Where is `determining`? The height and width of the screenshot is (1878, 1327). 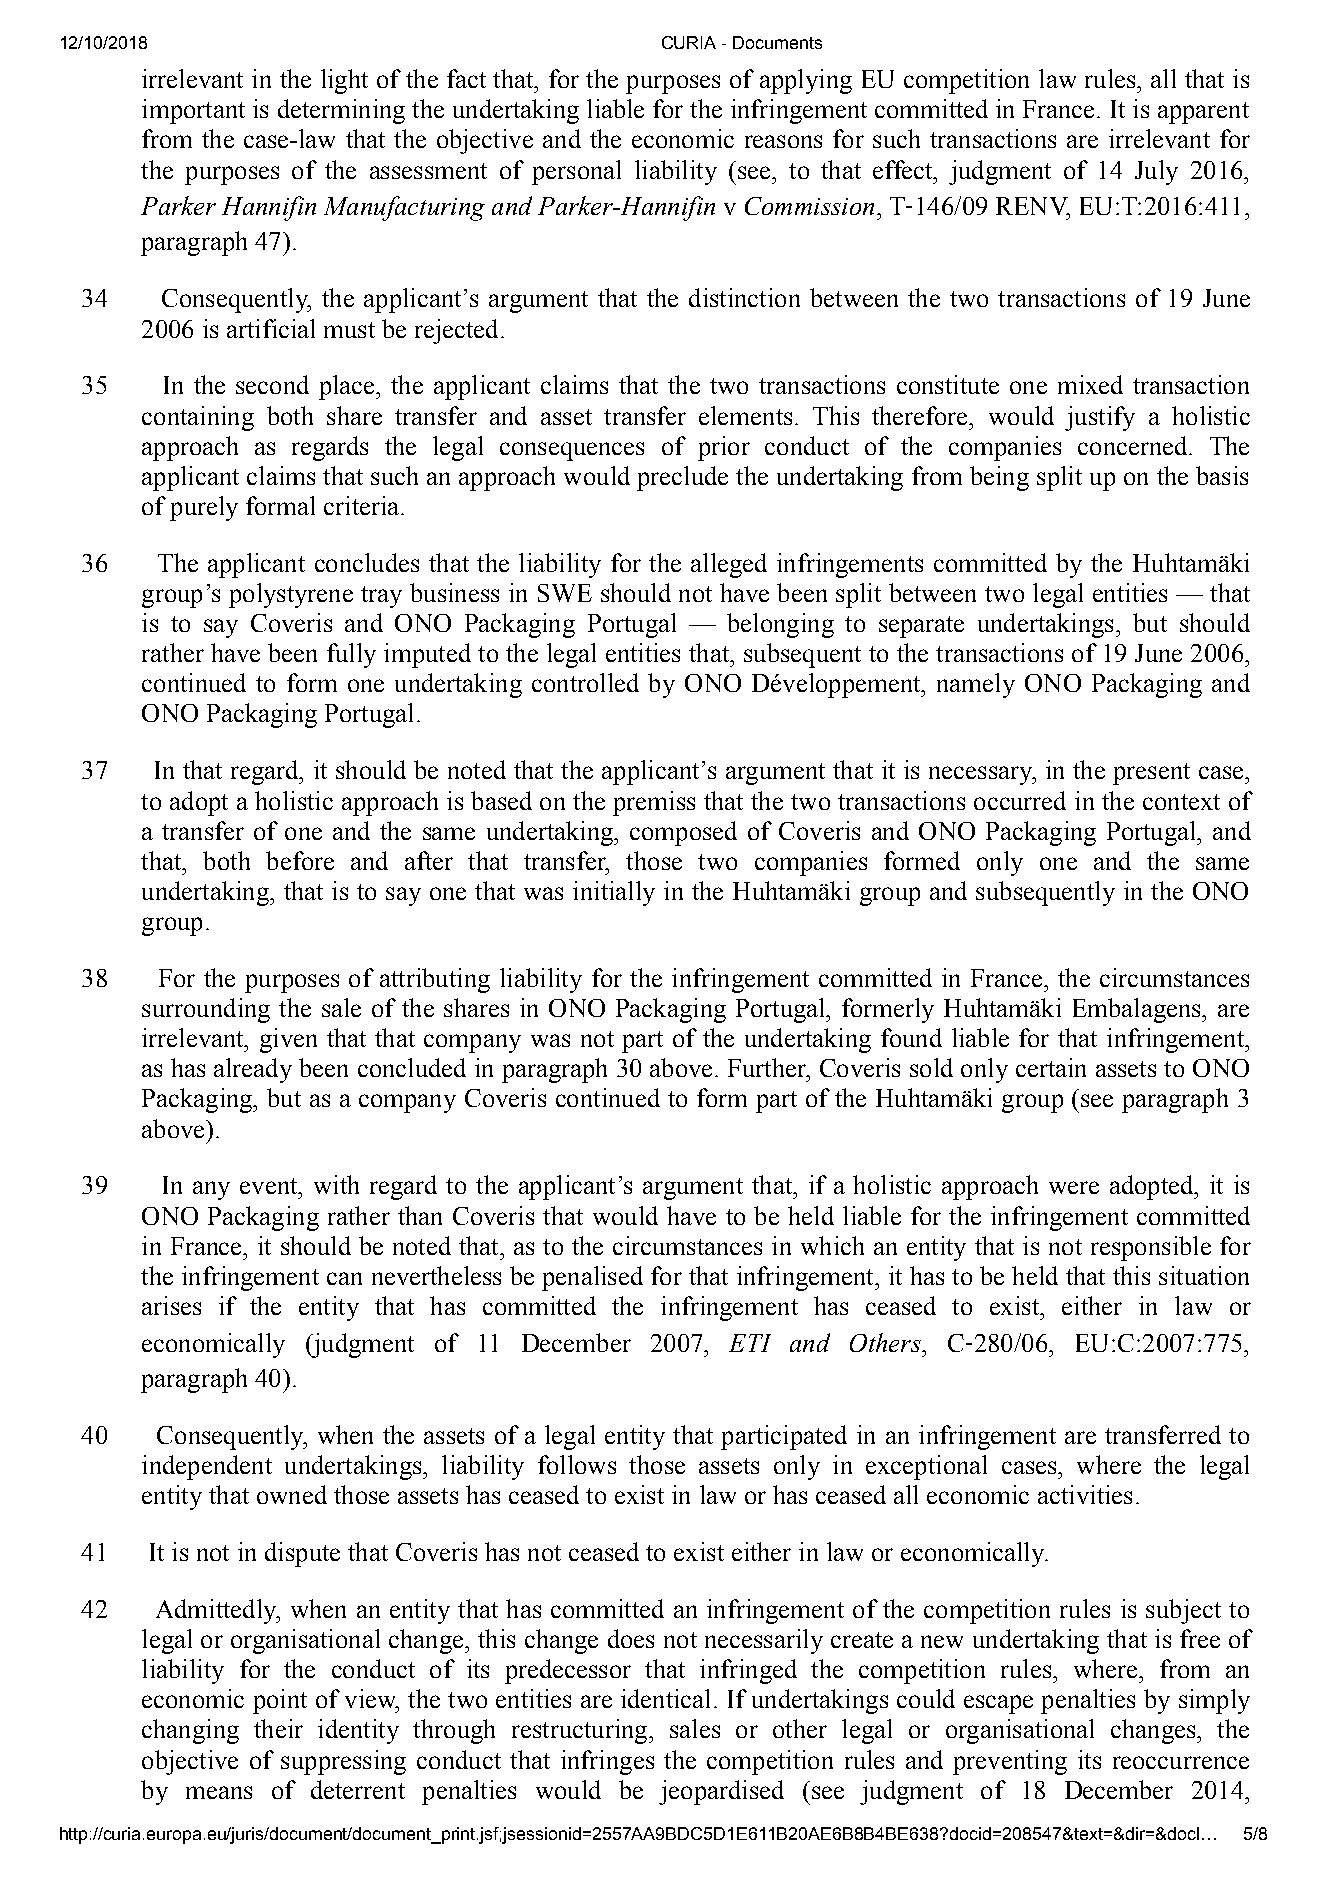
determining is located at coordinates (341, 111).
